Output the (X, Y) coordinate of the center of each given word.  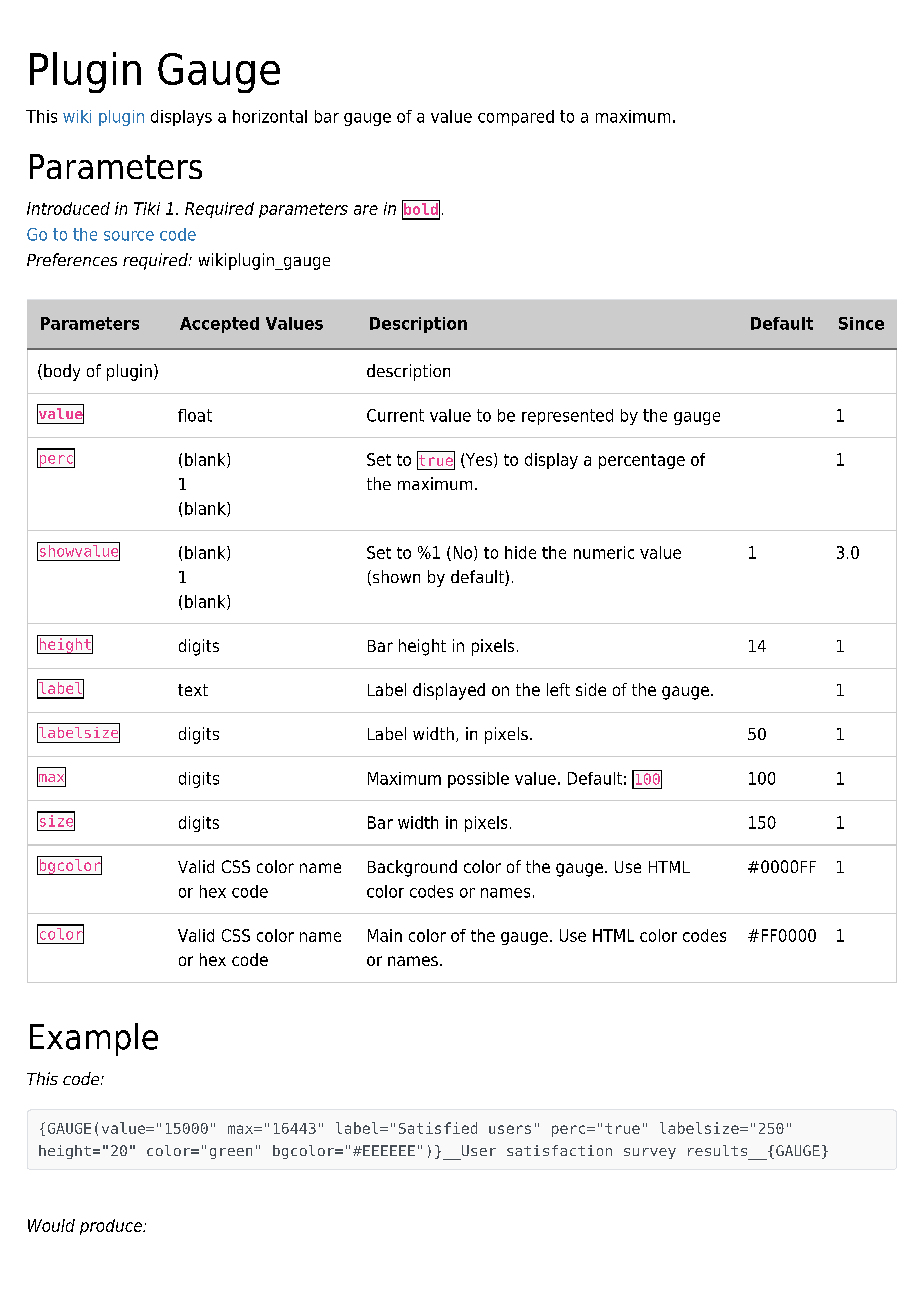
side (591, 689)
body (62, 372)
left (558, 689)
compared (516, 118)
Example (94, 1039)
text (193, 690)
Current (395, 415)
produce (112, 1227)
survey (650, 1153)
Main (385, 935)
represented (567, 417)
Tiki (147, 208)
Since (861, 323)
